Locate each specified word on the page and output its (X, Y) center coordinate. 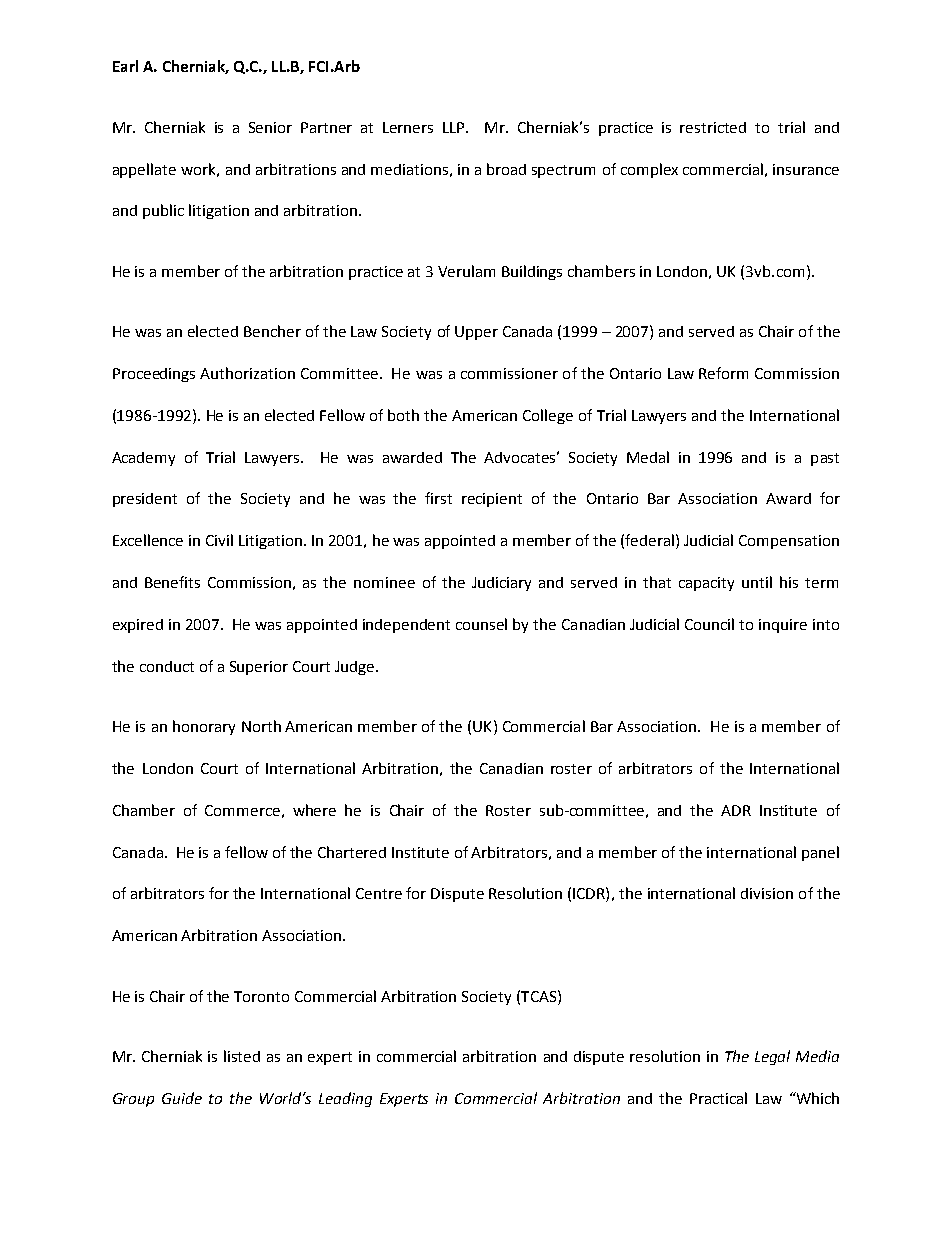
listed (242, 1056)
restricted (713, 127)
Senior (270, 127)
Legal (772, 1057)
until (757, 582)
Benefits (172, 582)
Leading (345, 1099)
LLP (455, 127)
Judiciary (501, 584)
